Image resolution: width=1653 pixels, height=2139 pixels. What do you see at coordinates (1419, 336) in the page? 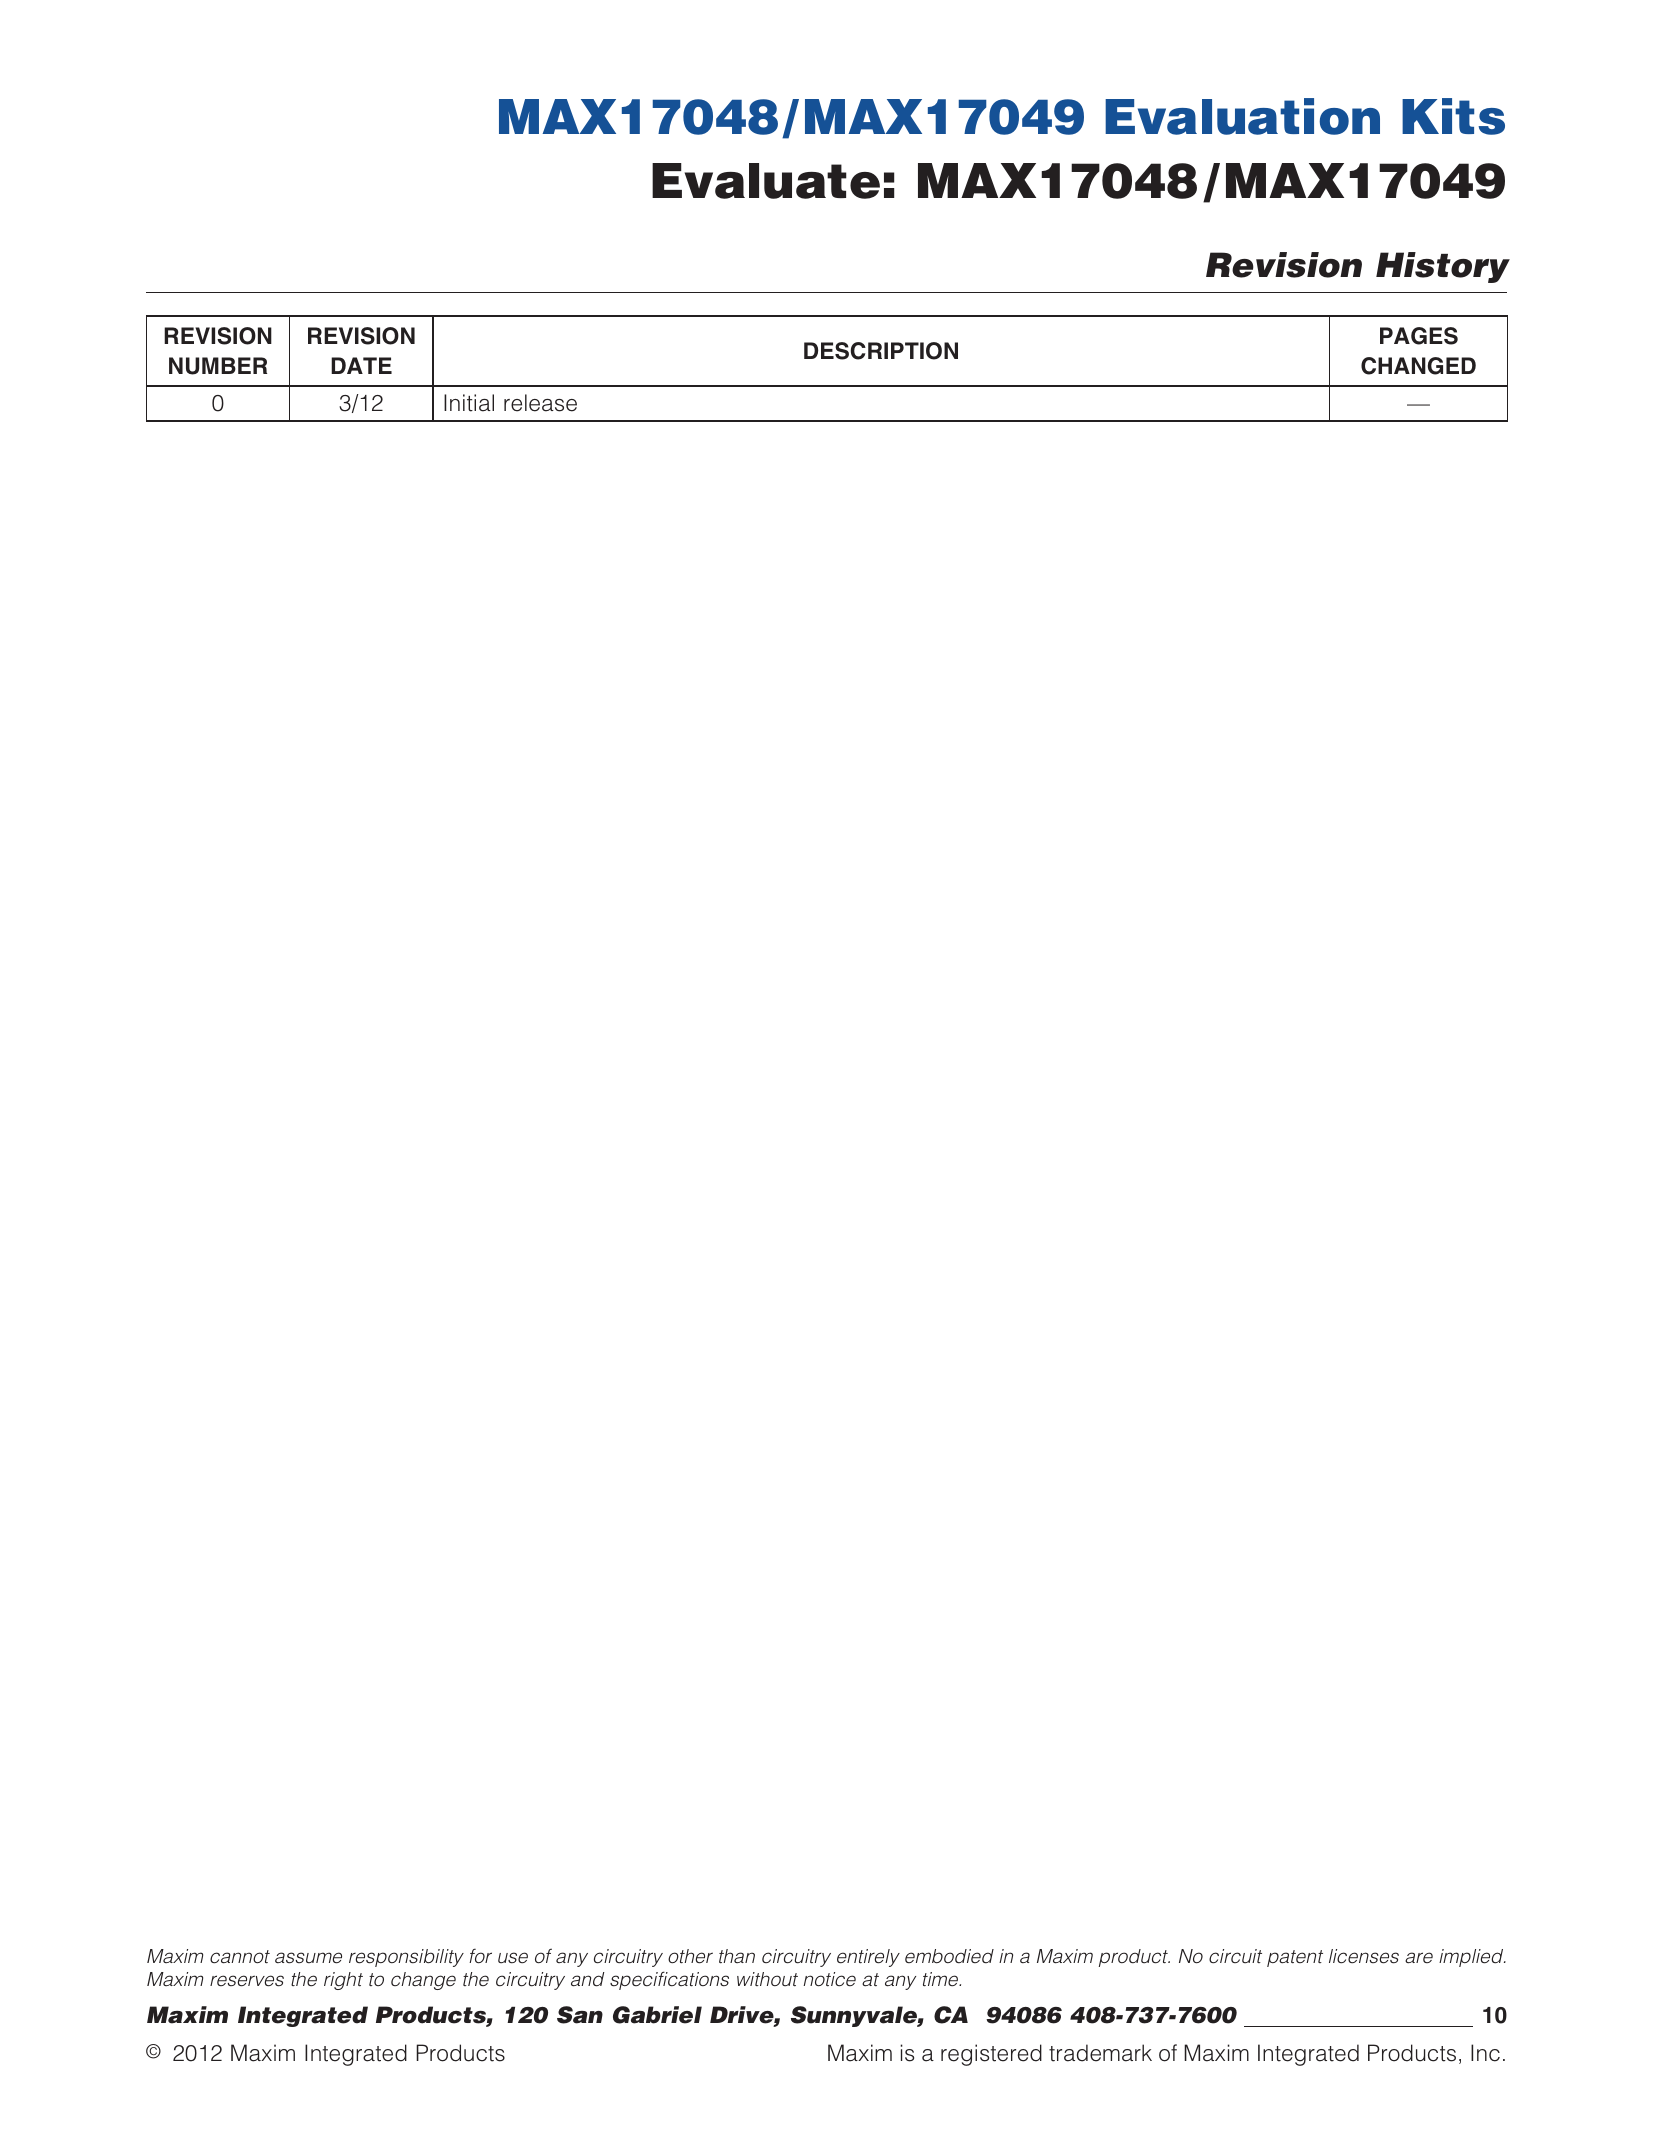
I see `PAGES` at bounding box center [1419, 336].
